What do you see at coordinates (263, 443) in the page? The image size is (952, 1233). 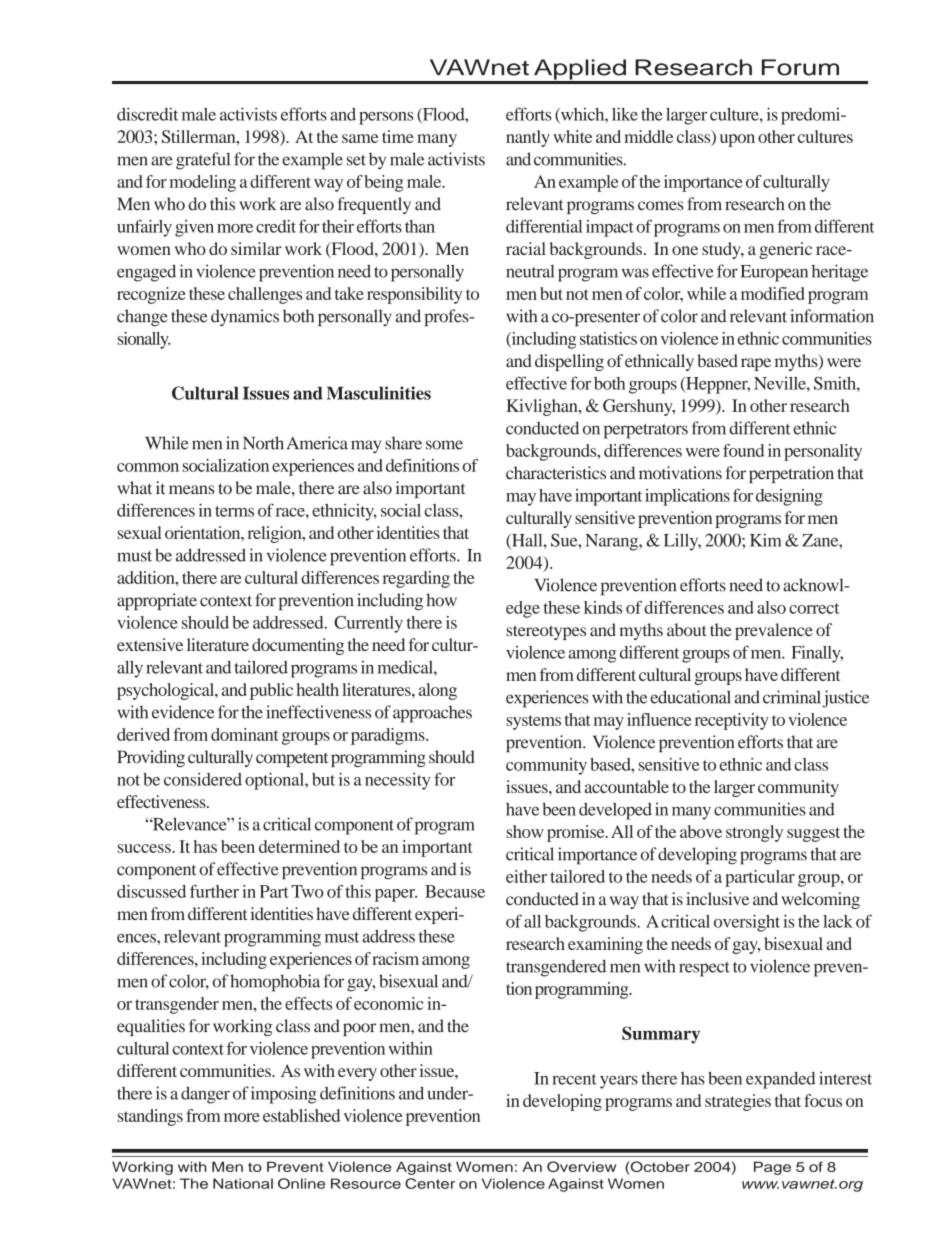 I see `North` at bounding box center [263, 443].
